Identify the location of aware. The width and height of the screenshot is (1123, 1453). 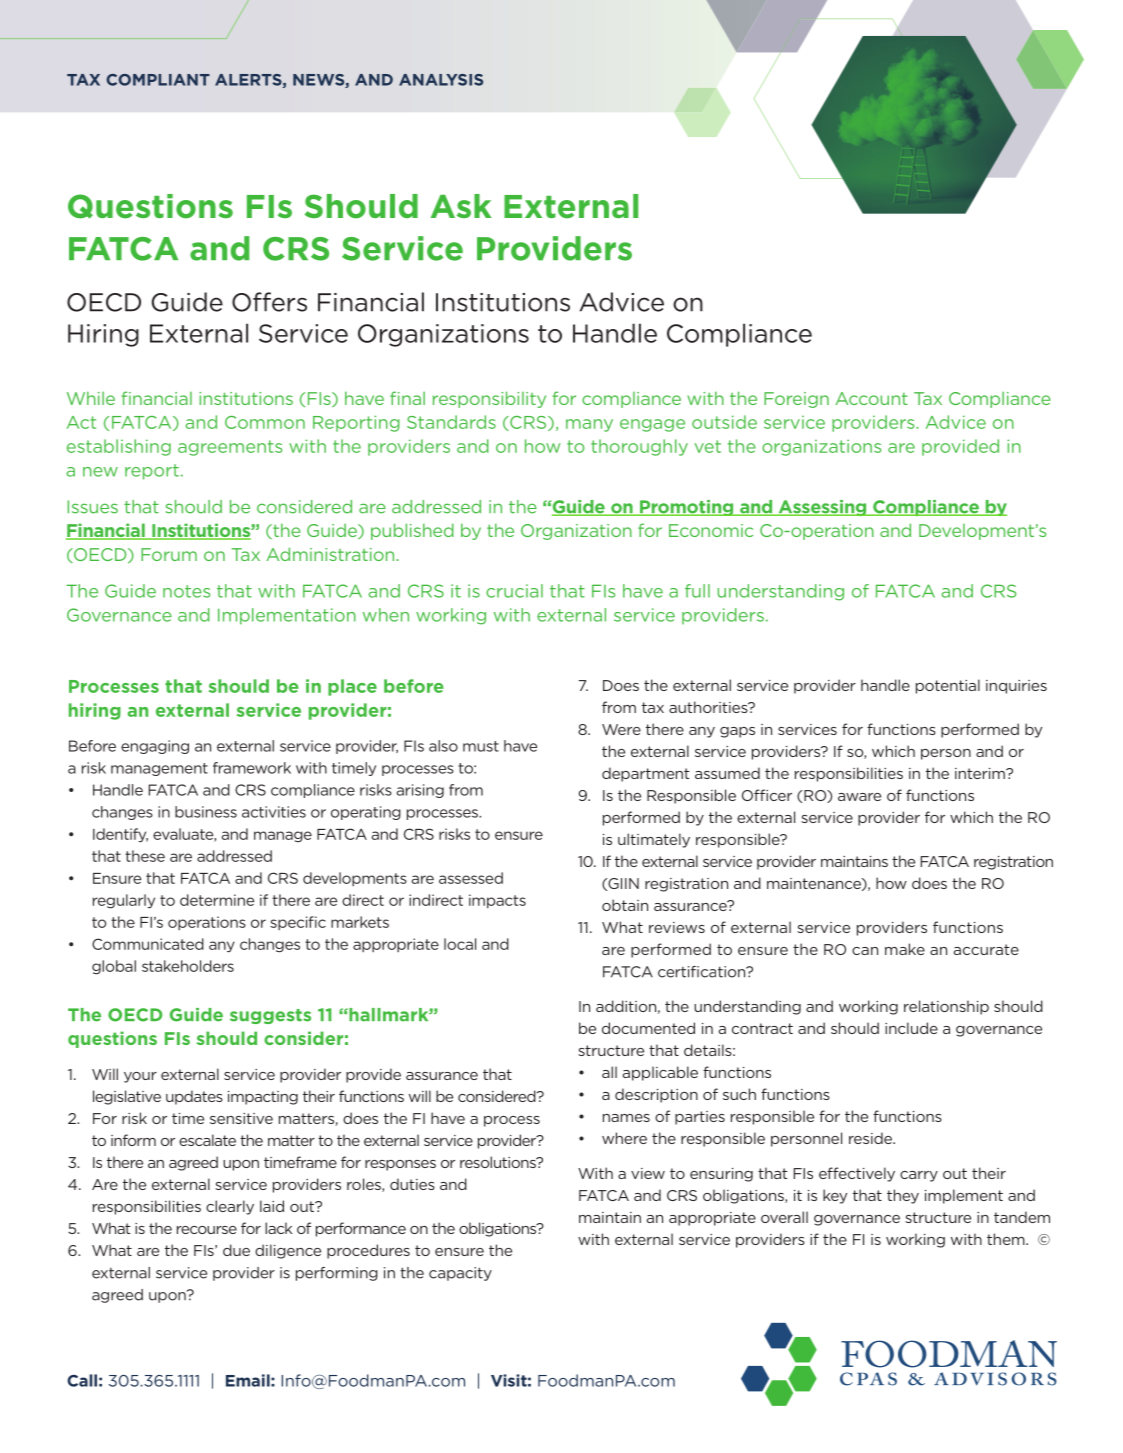
(859, 797).
